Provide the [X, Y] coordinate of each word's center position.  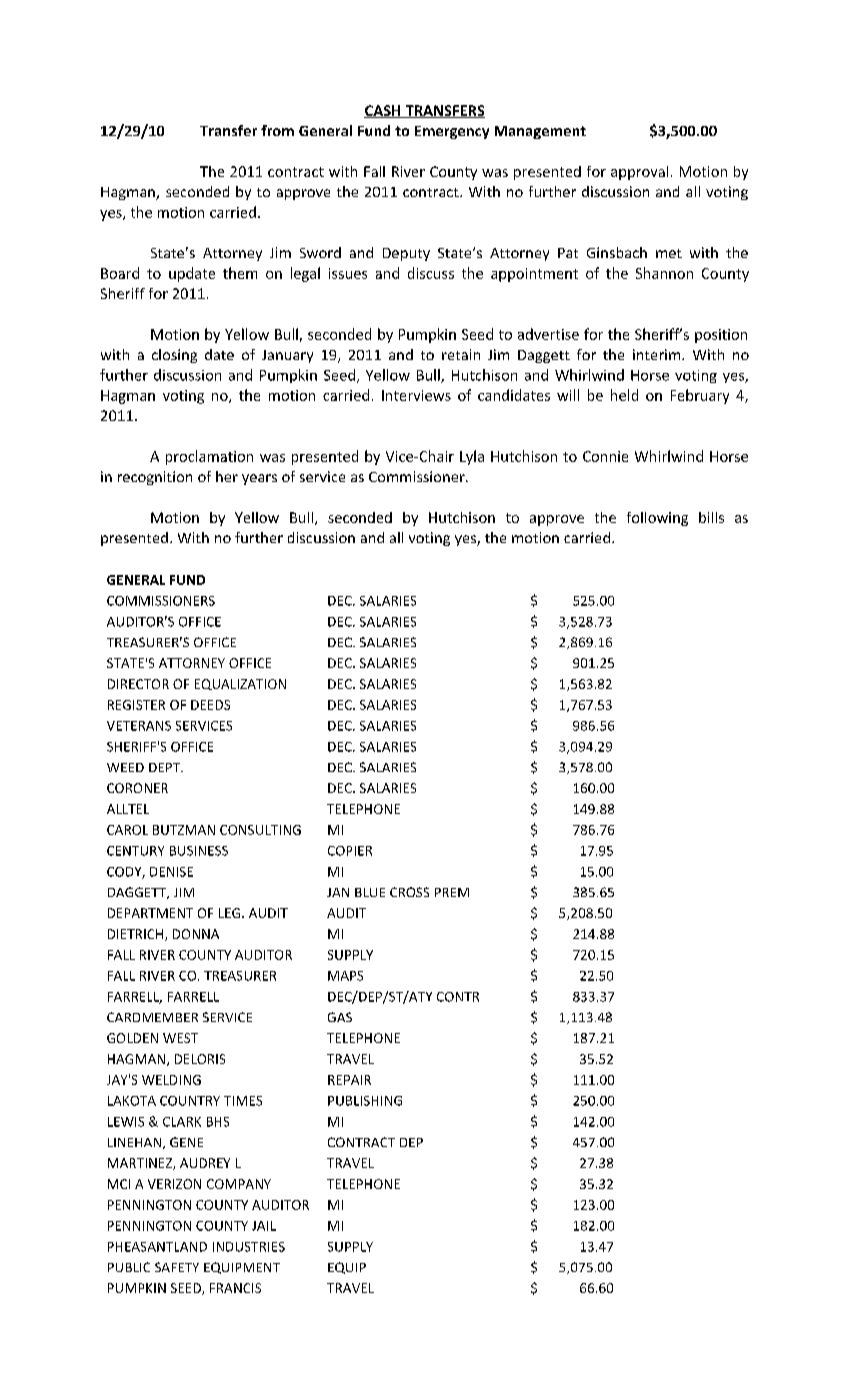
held [624, 395]
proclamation [209, 457]
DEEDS [210, 705]
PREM [452, 892]
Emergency [452, 132]
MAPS [345, 976]
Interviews [416, 395]
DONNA [196, 934]
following [657, 519]
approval [639, 173]
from [277, 130]
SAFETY [177, 1267]
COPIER [350, 851]
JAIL [264, 1226]
